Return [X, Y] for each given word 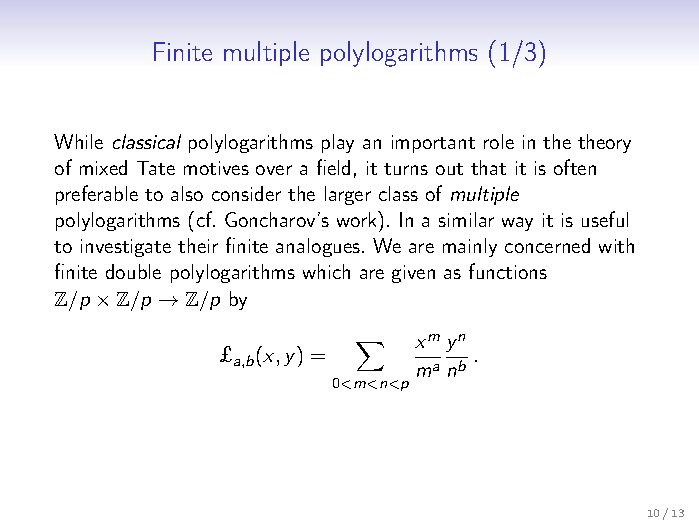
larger [348, 195]
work [358, 219]
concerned [547, 245]
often [575, 167]
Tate [156, 168]
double [133, 271]
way [517, 224]
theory [604, 143]
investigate [126, 248]
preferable [97, 195]
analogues [318, 247]
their [198, 245]
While [78, 141]
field [333, 167]
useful [605, 219]
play [338, 143]
